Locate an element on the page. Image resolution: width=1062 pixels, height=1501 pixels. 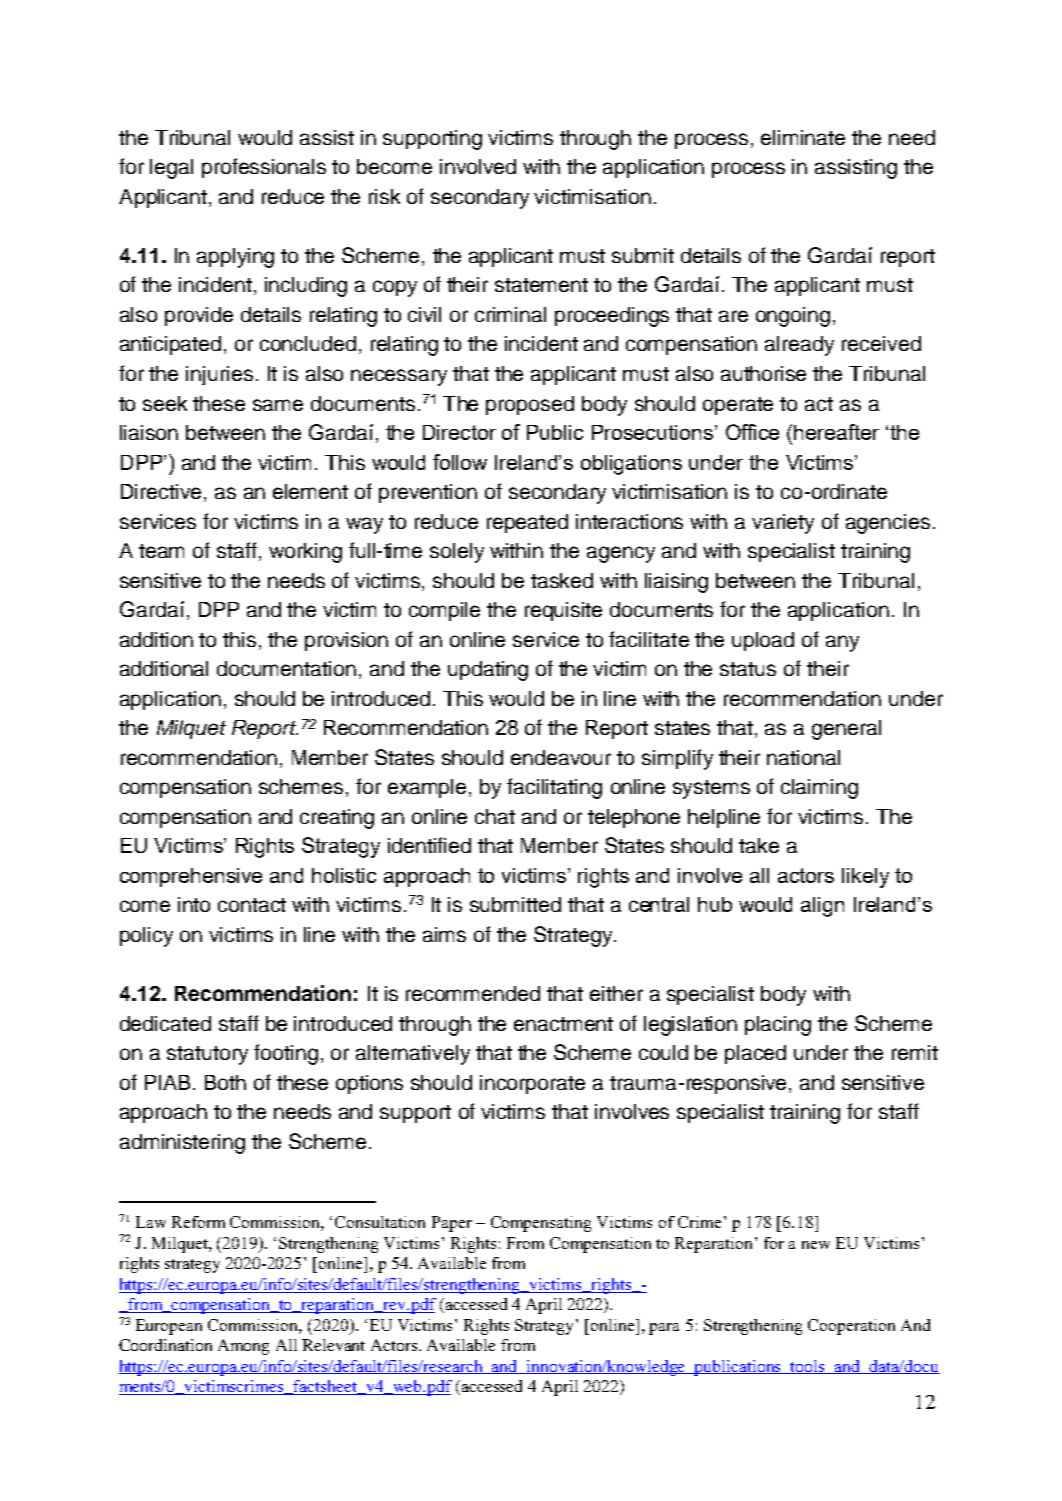
Compensating is located at coordinates (541, 1224).
